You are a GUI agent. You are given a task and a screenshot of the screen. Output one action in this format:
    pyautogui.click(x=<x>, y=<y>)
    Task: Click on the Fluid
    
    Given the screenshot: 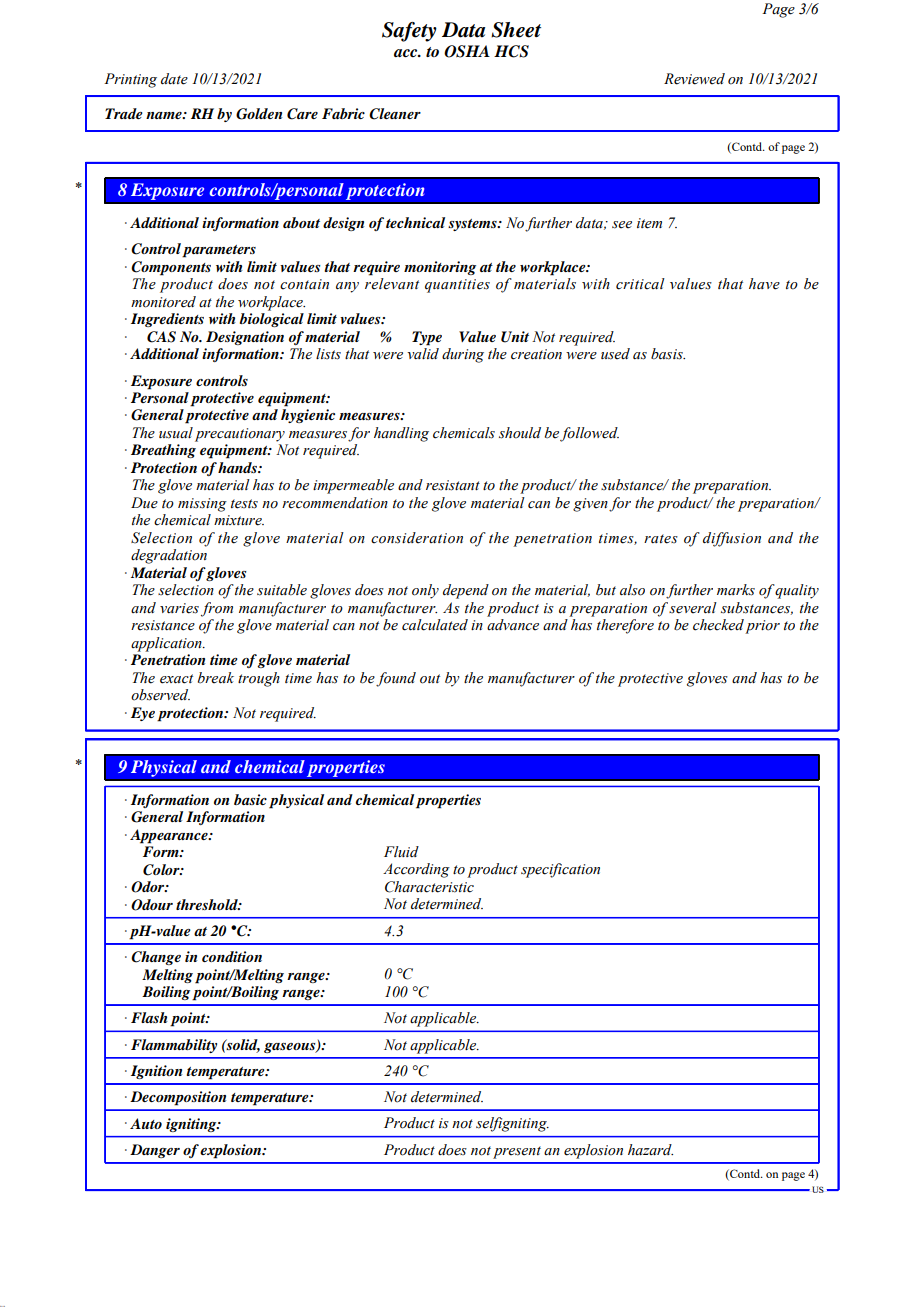 What is the action you would take?
    pyautogui.click(x=401, y=851)
